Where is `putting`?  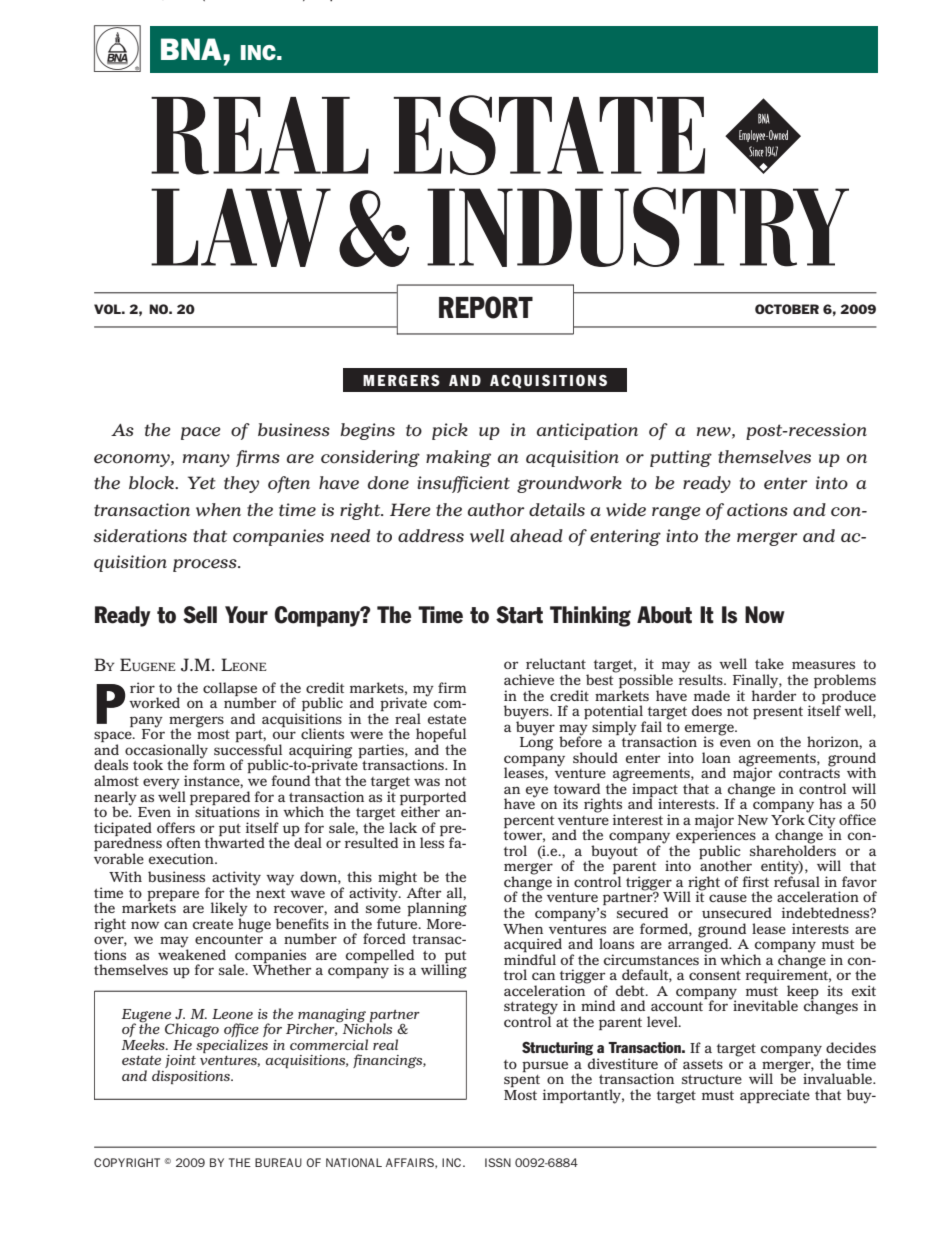 putting is located at coordinates (681, 458).
